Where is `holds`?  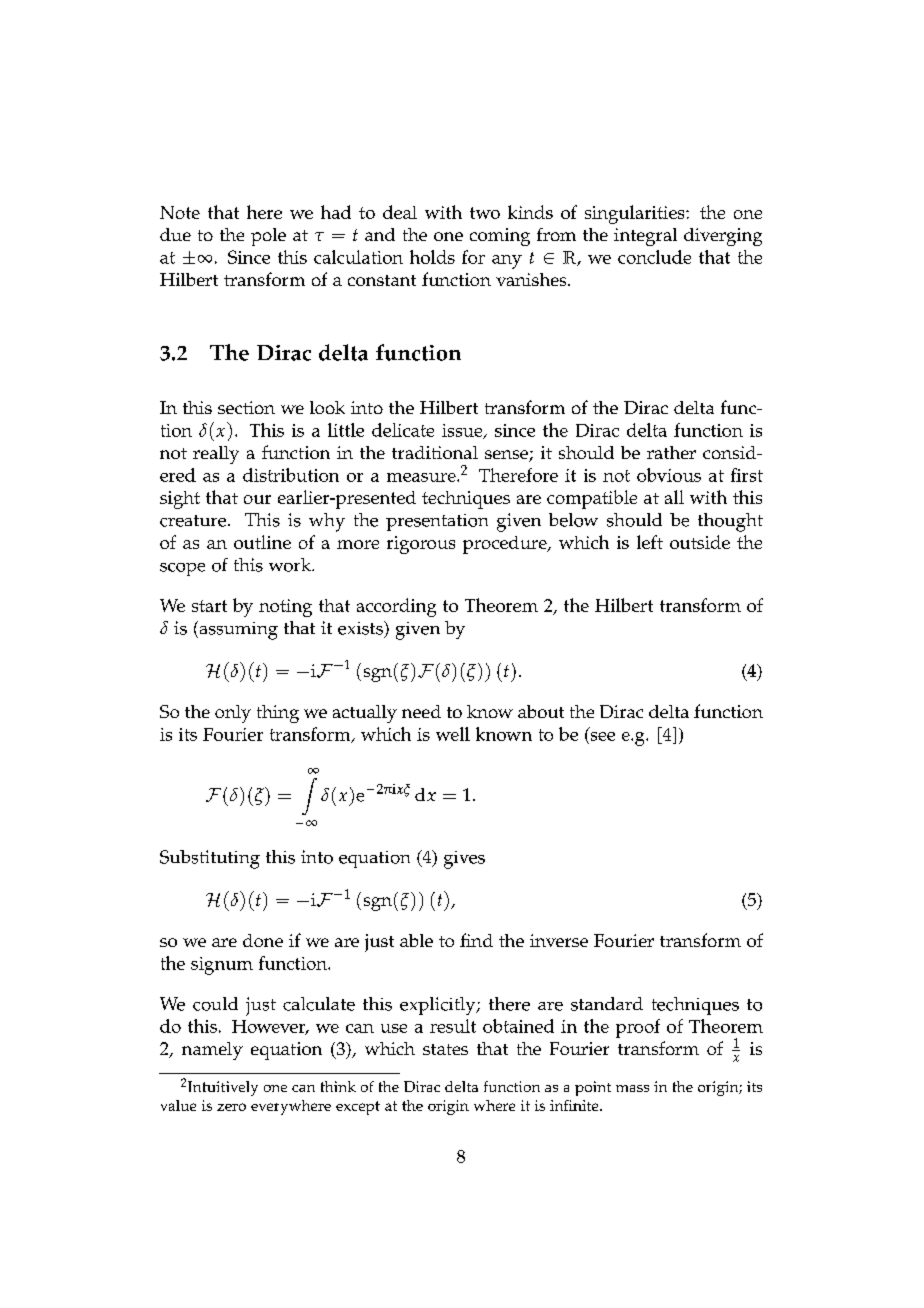
holds is located at coordinates (432, 257).
